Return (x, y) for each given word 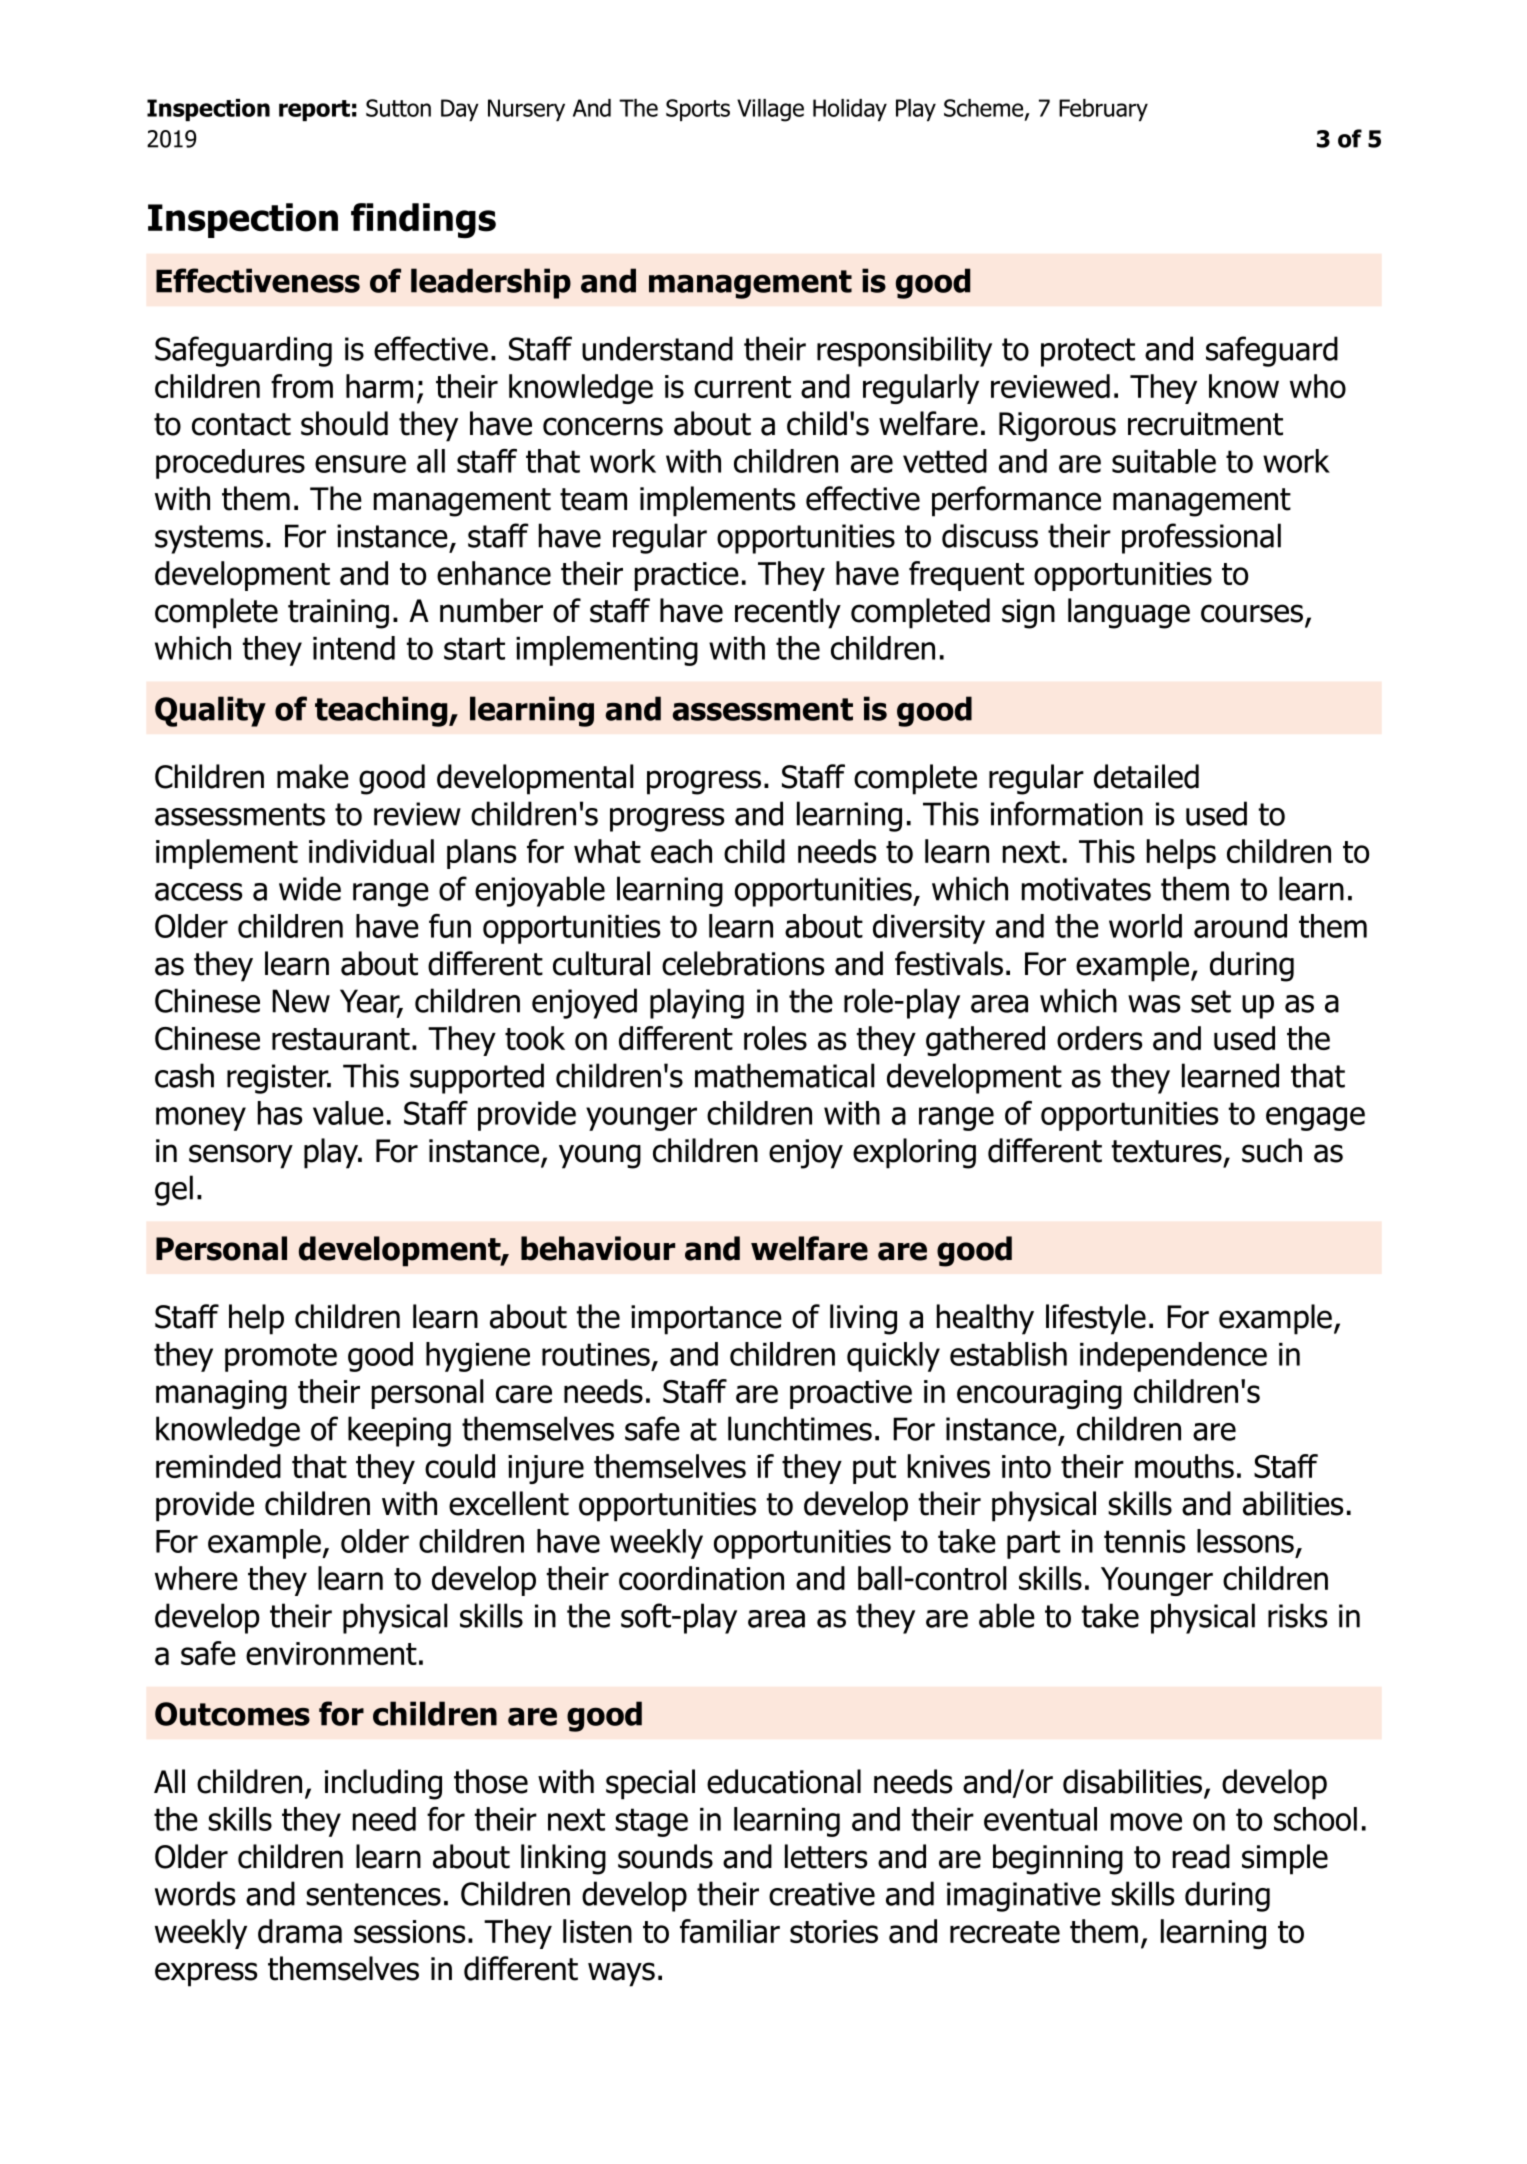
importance (706, 1320)
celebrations (743, 963)
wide (310, 888)
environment (331, 1653)
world (1145, 926)
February (1103, 110)
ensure (360, 464)
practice (687, 576)
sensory (241, 1156)
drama (300, 1931)
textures (1167, 1151)
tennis (1144, 1541)
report (314, 110)
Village (770, 110)
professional (1201, 538)
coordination (701, 1578)
